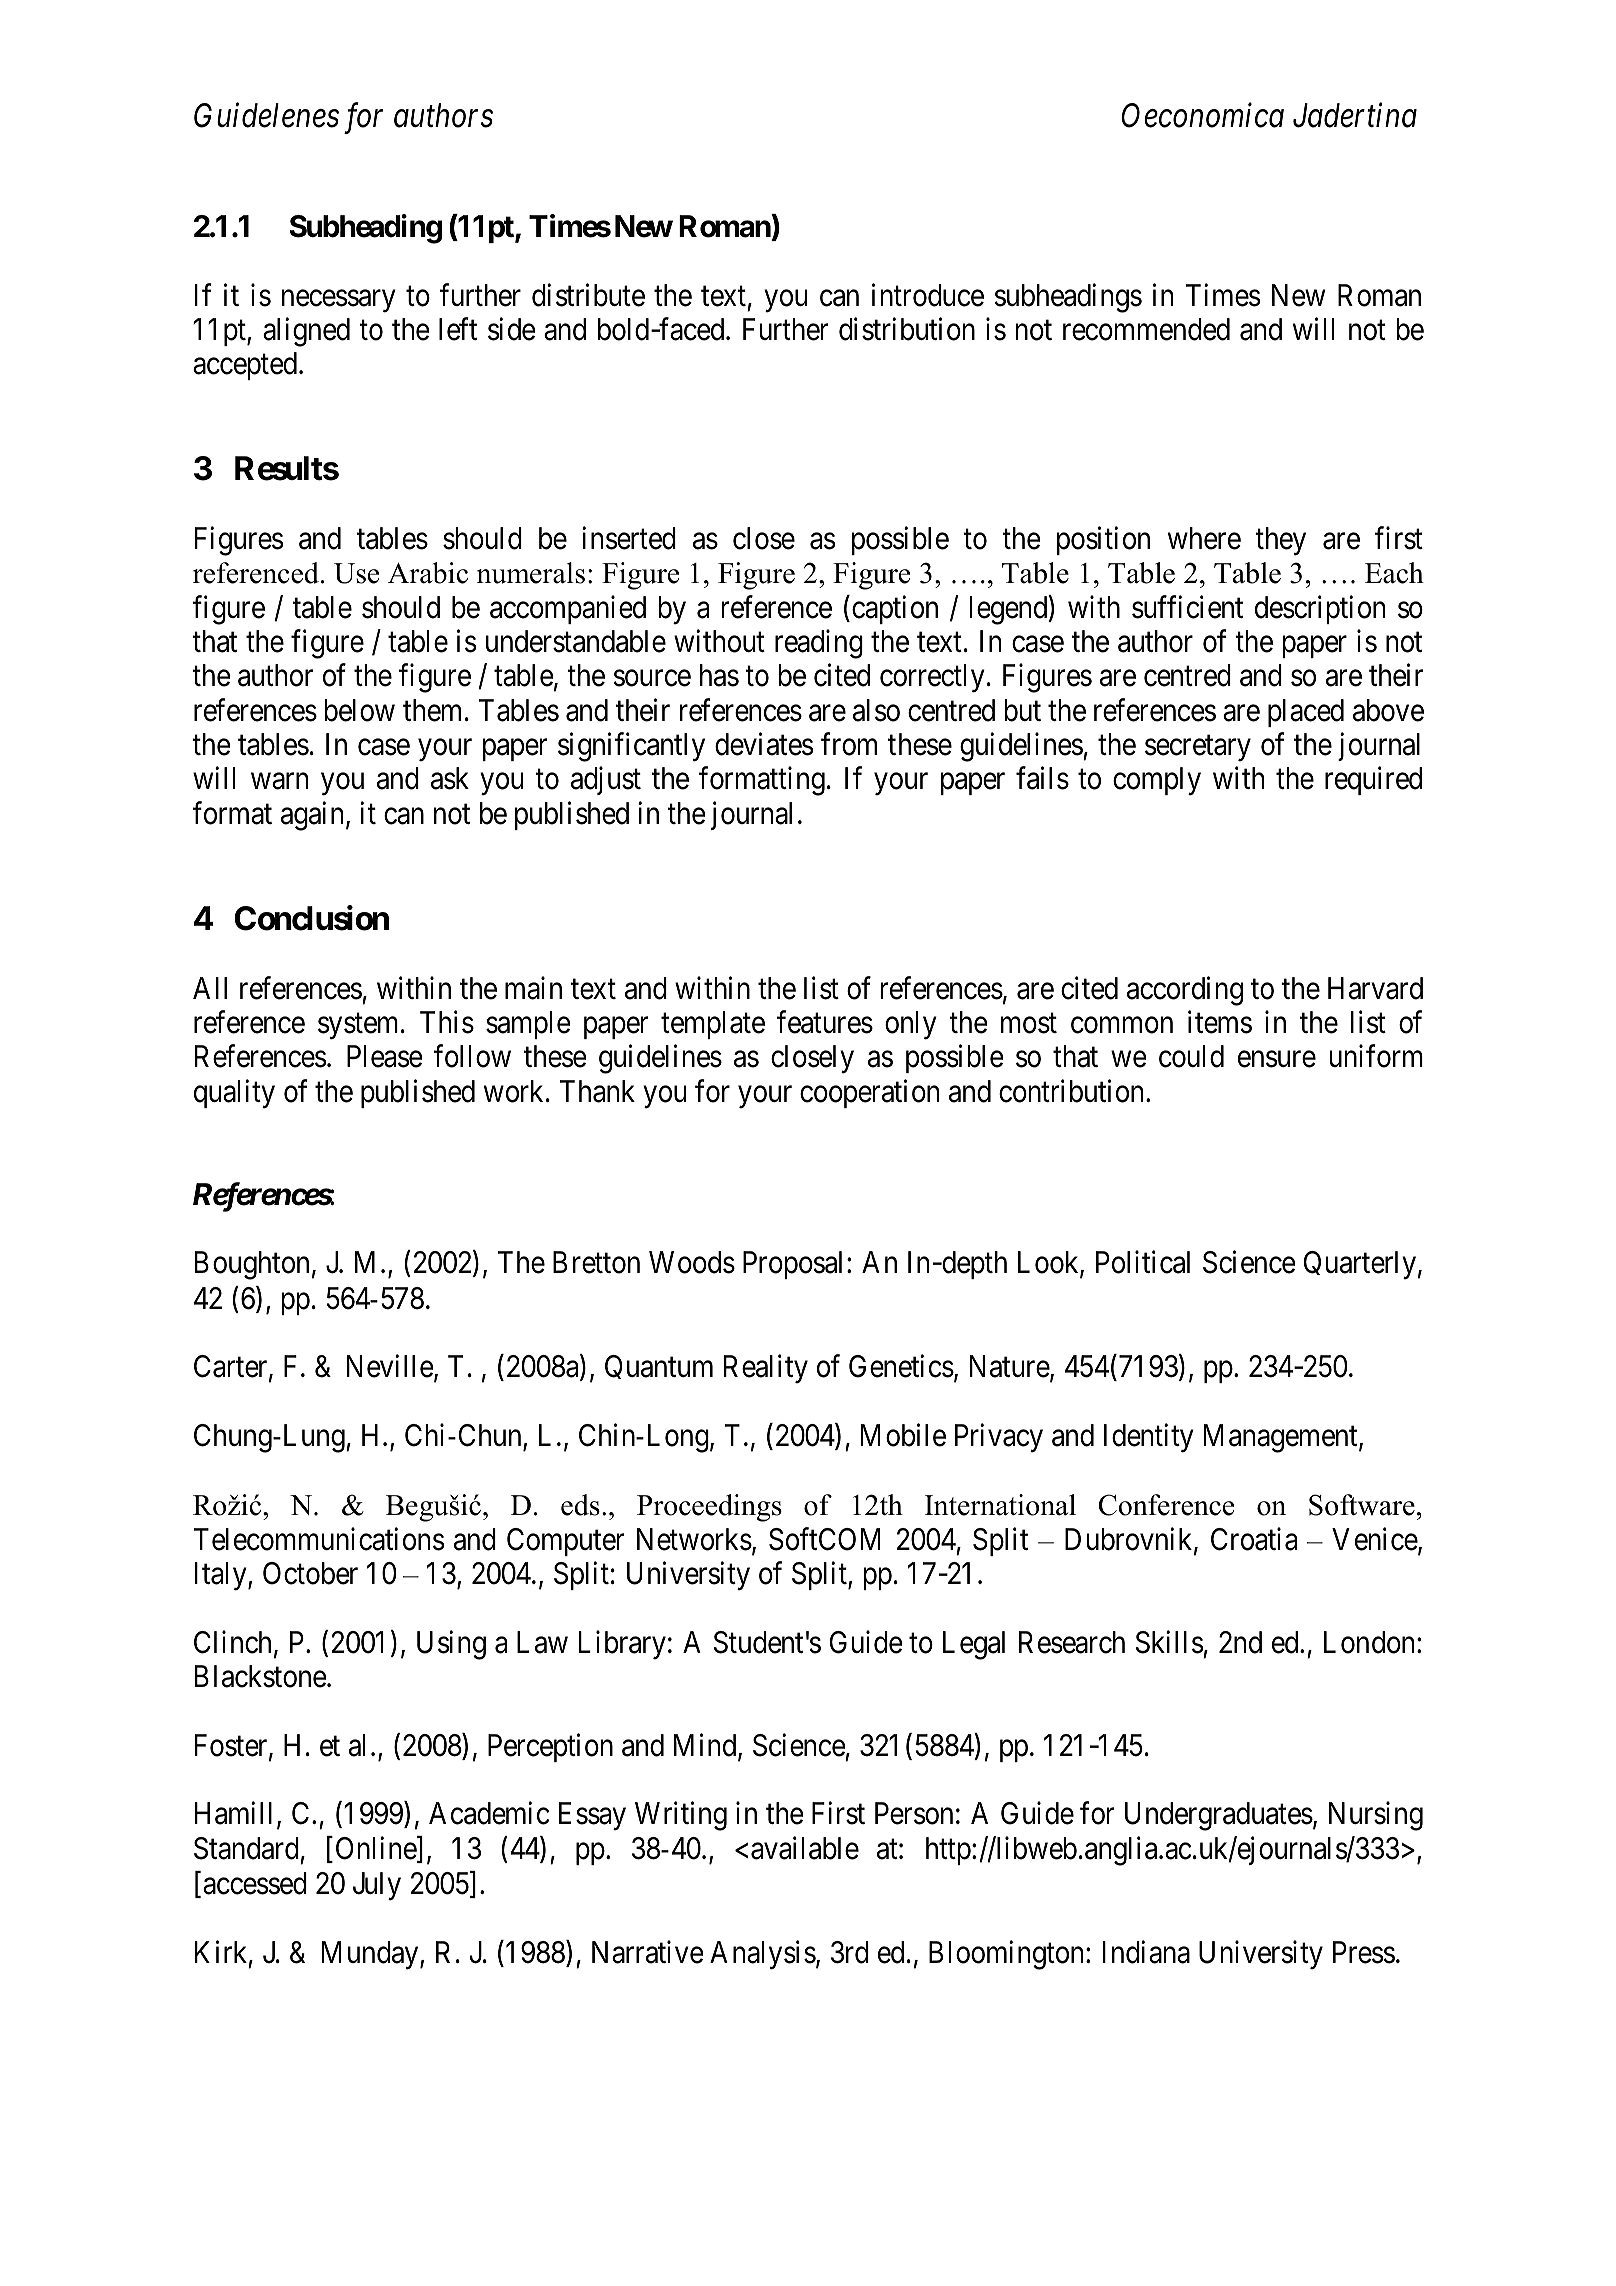  What do you see at coordinates (1157, 781) in the image?
I see `comply` at bounding box center [1157, 781].
